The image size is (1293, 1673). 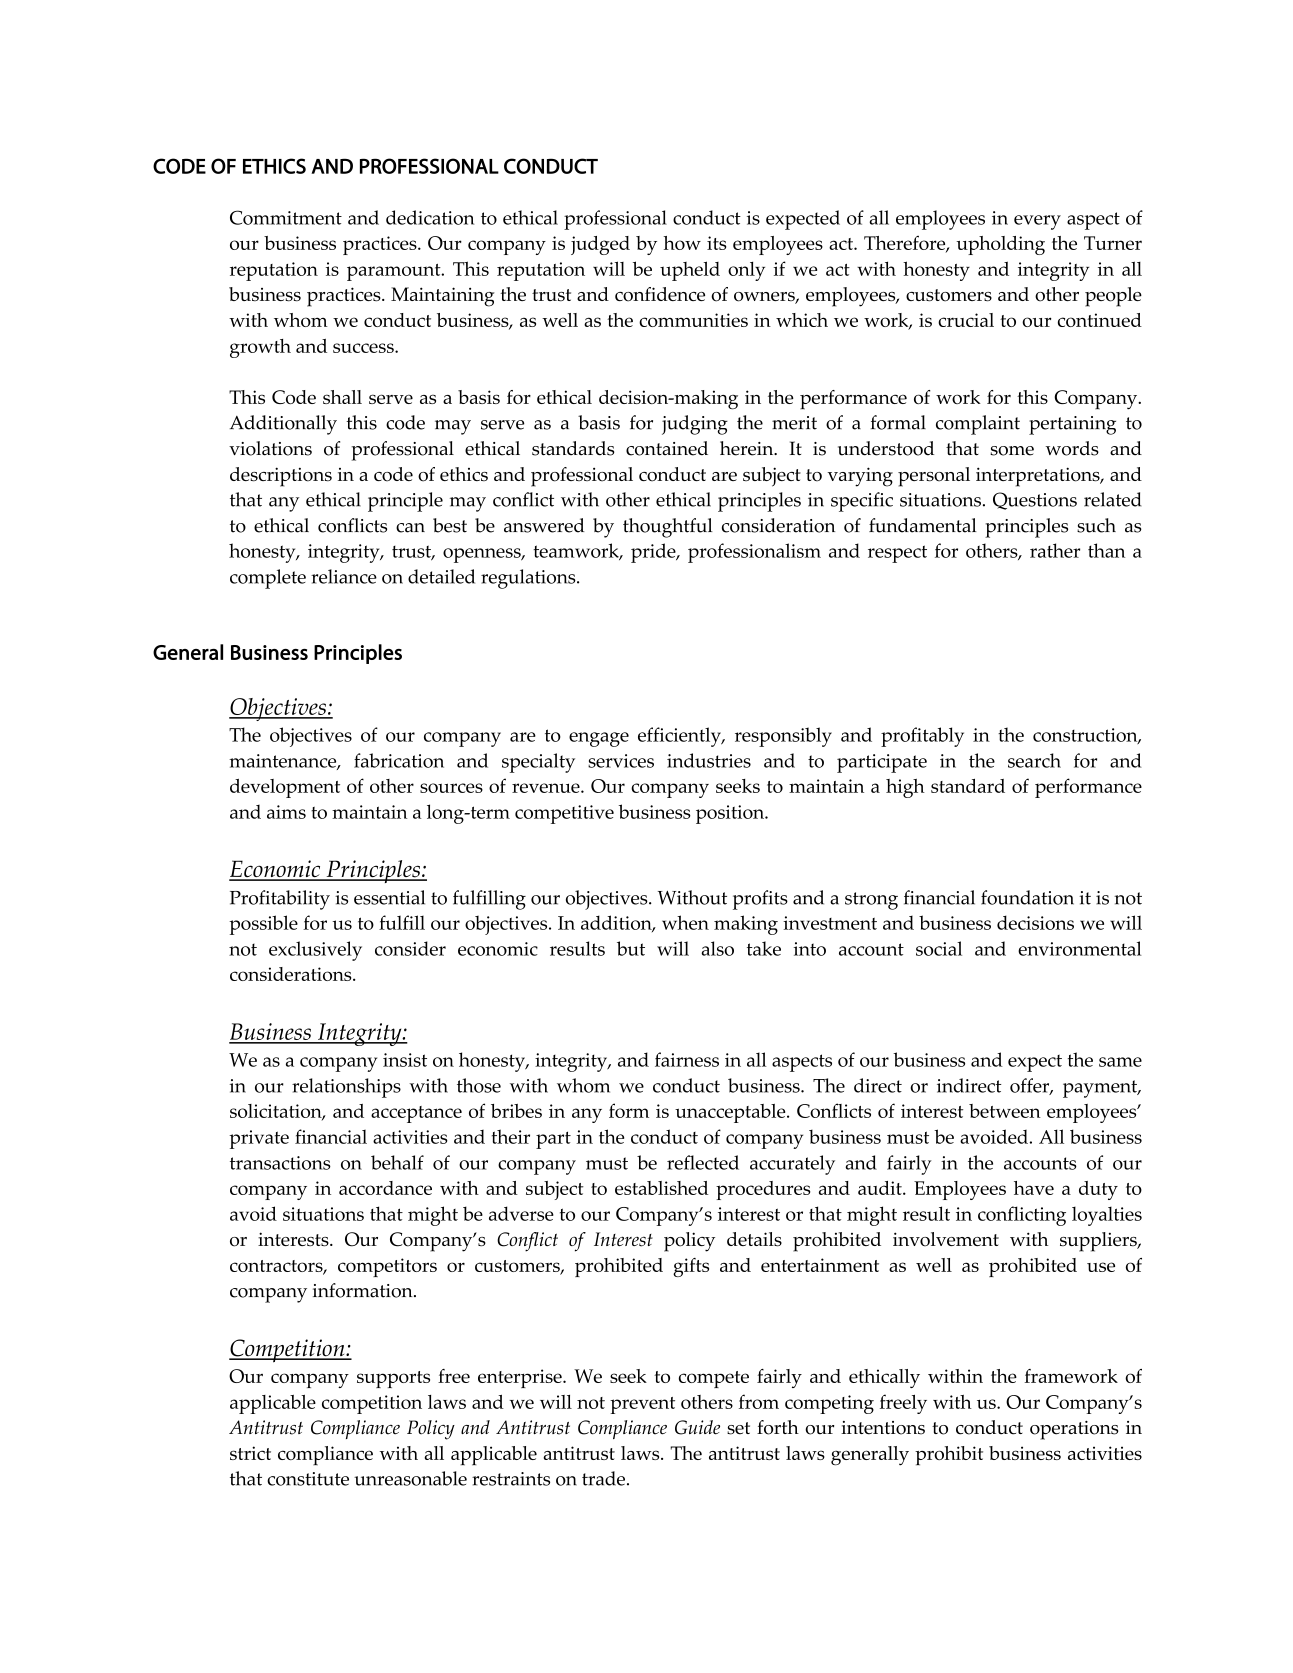 What do you see at coordinates (395, 272) in the document?
I see `paramount` at bounding box center [395, 272].
